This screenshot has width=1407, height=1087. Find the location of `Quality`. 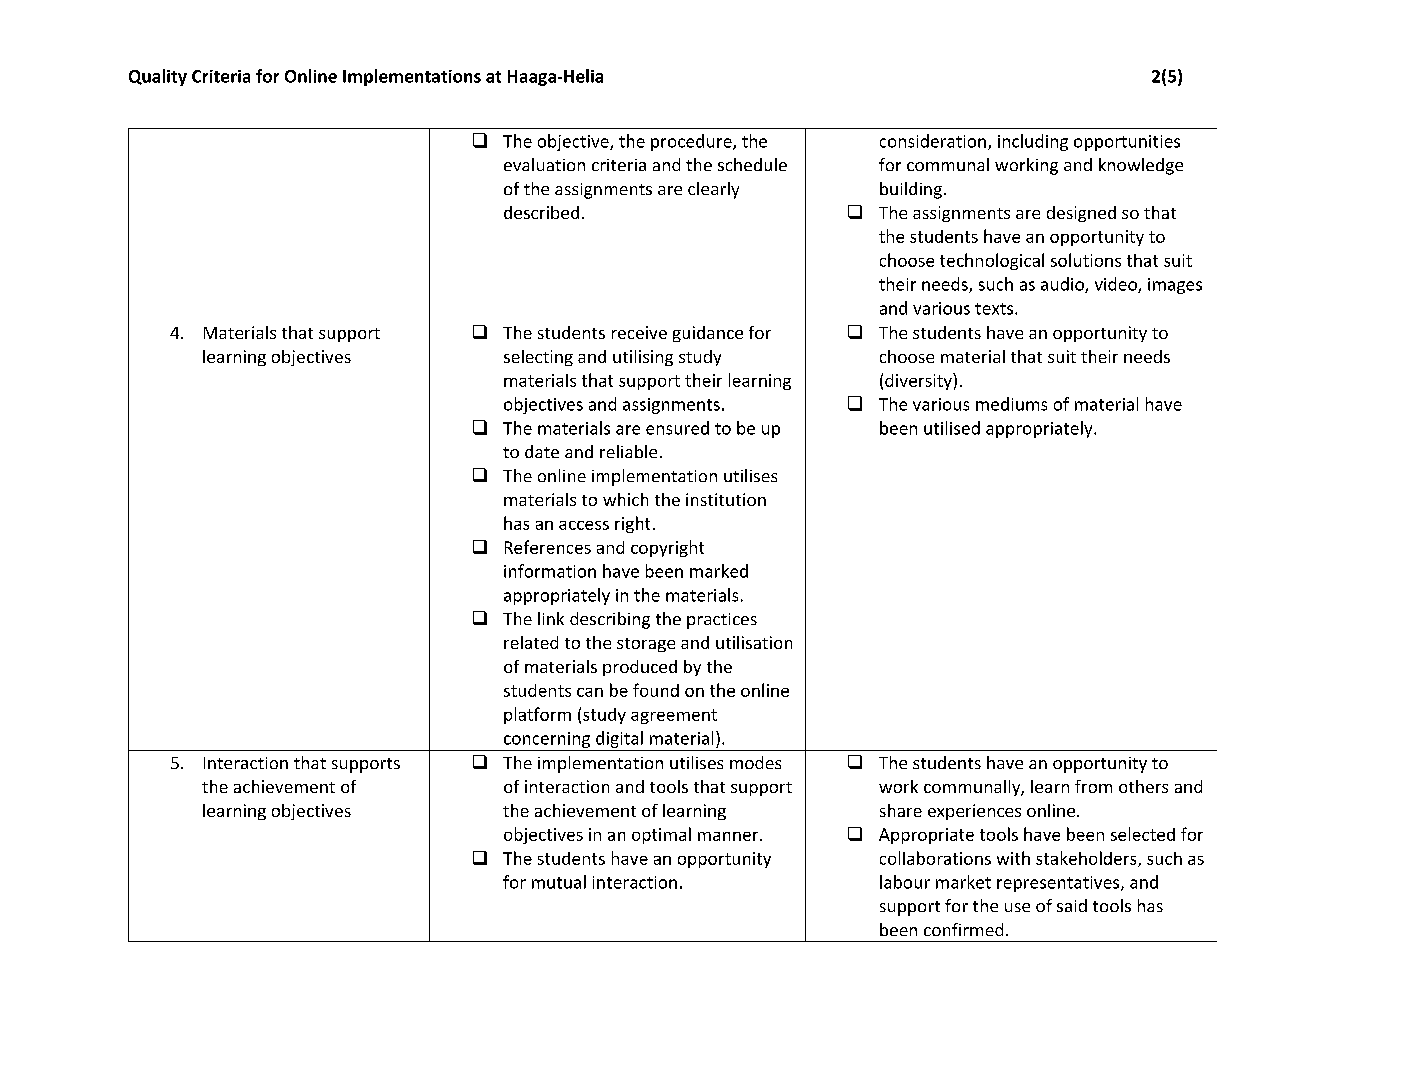

Quality is located at coordinates (158, 77).
